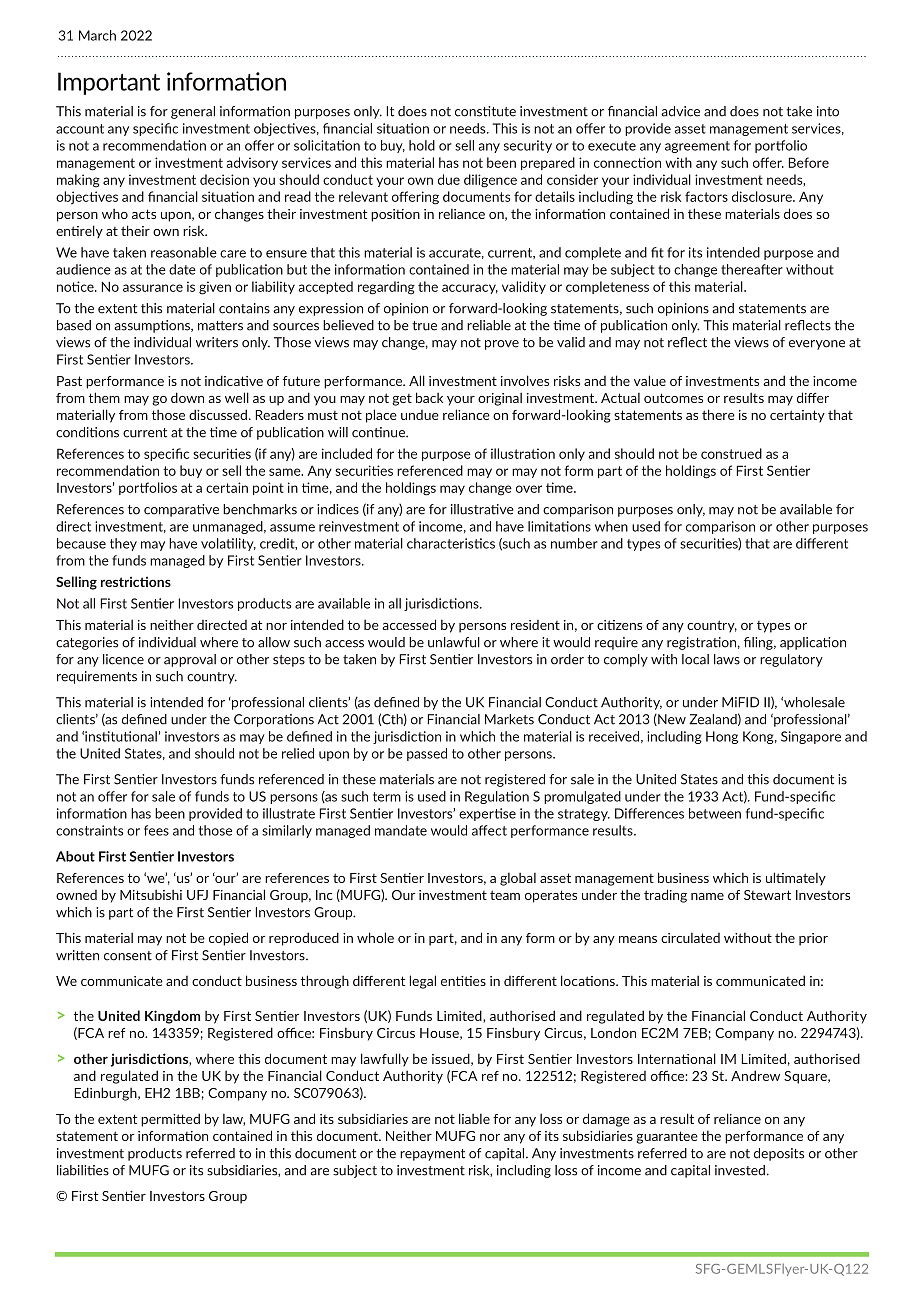  I want to click on laws, so click(727, 659).
